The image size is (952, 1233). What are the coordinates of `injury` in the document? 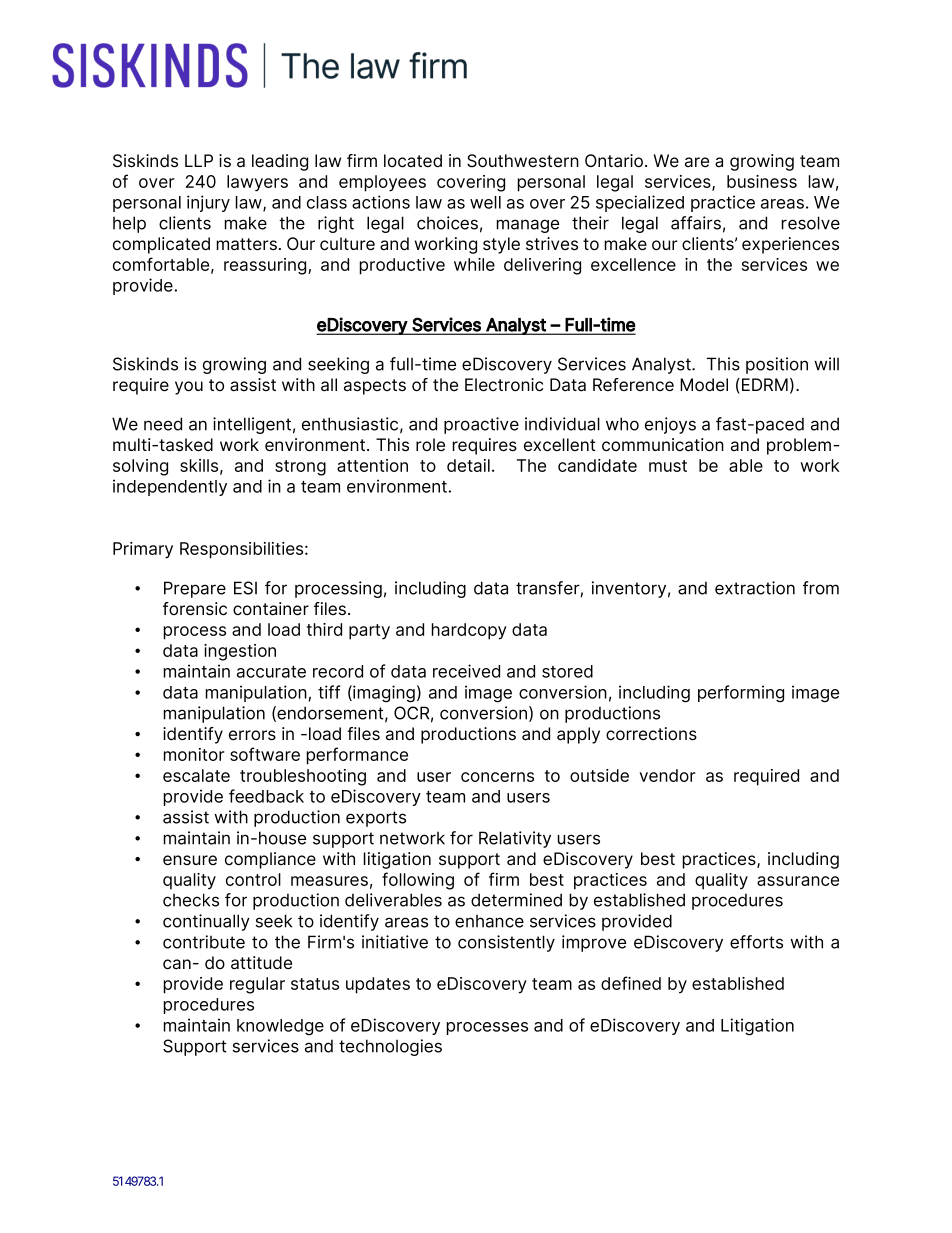 It's located at (208, 203).
